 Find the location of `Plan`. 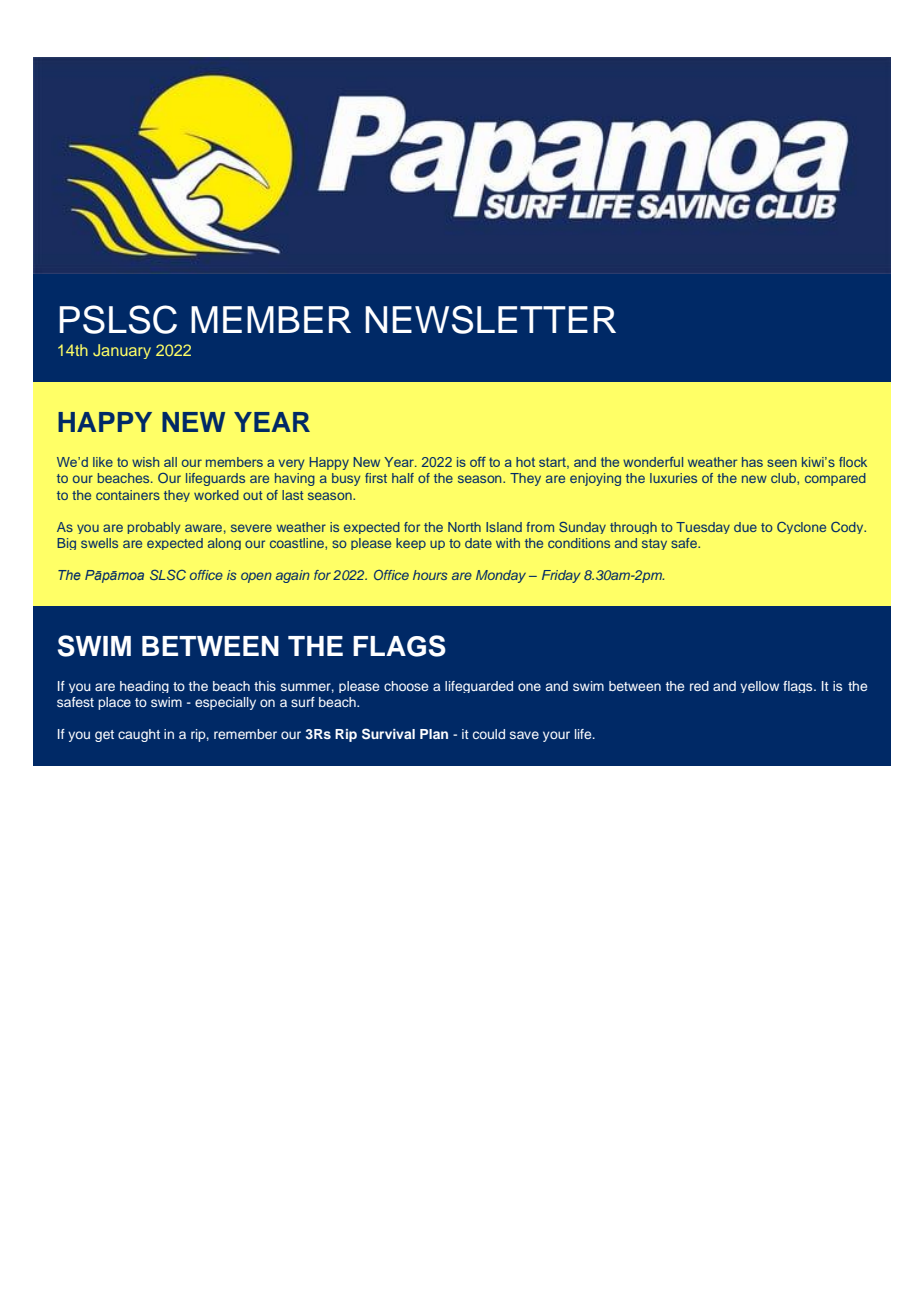

Plan is located at coordinates (434, 734).
